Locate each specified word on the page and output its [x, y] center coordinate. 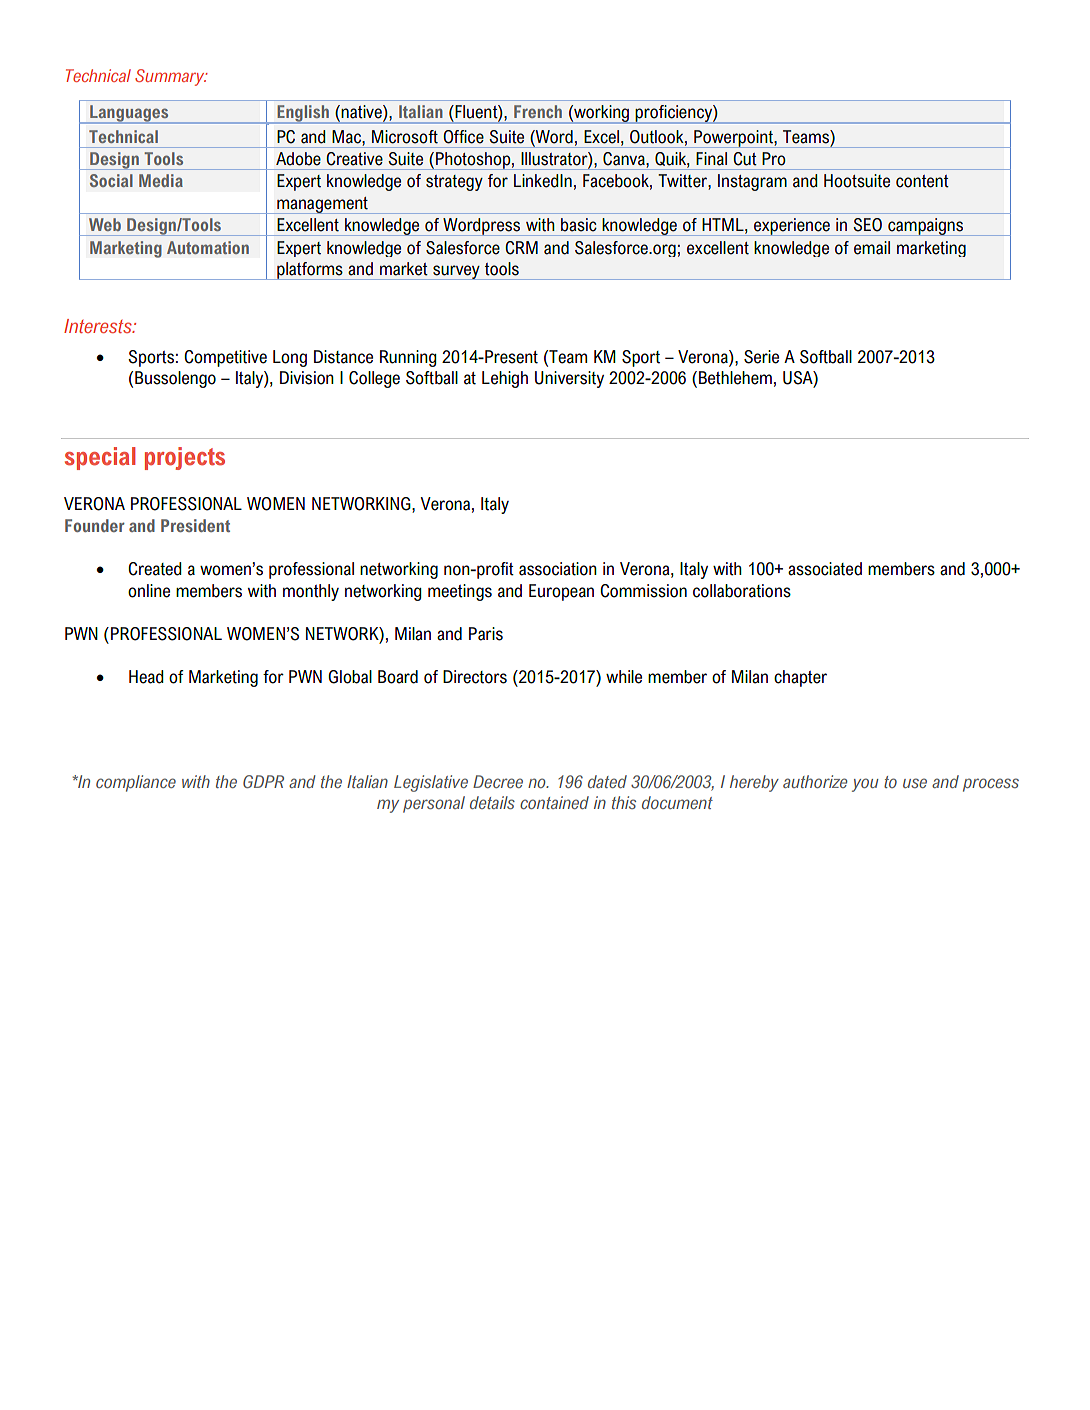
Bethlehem [735, 378]
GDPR [263, 781]
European [561, 592]
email [872, 248]
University [569, 379]
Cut [745, 159]
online [149, 591]
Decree [498, 781]
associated [825, 569]
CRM [521, 248]
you [865, 785]
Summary [171, 77]
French [538, 111]
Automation [208, 247]
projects [185, 458]
